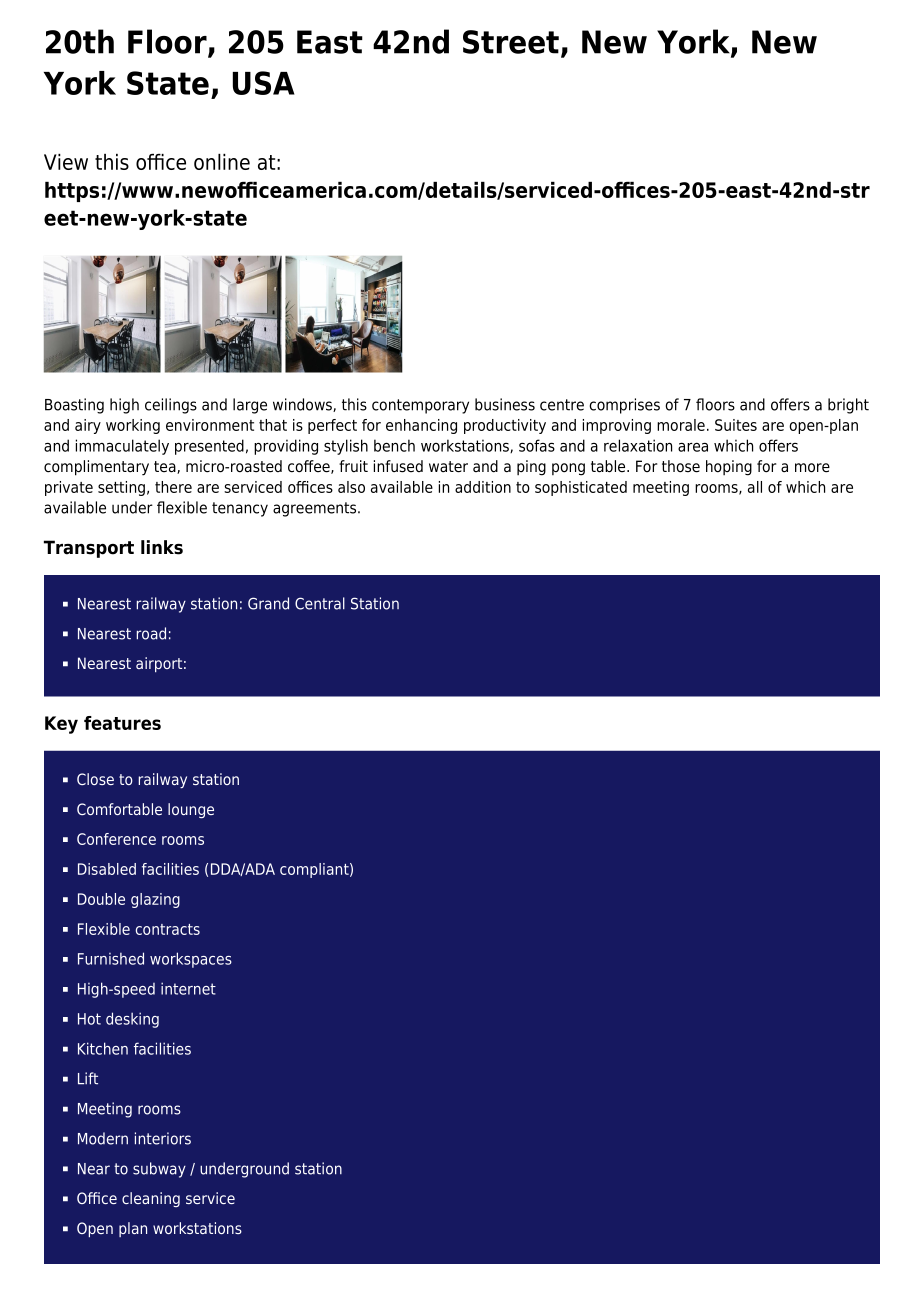  Describe the element at coordinates (163, 1138) in the image. I see `interiors` at that location.
